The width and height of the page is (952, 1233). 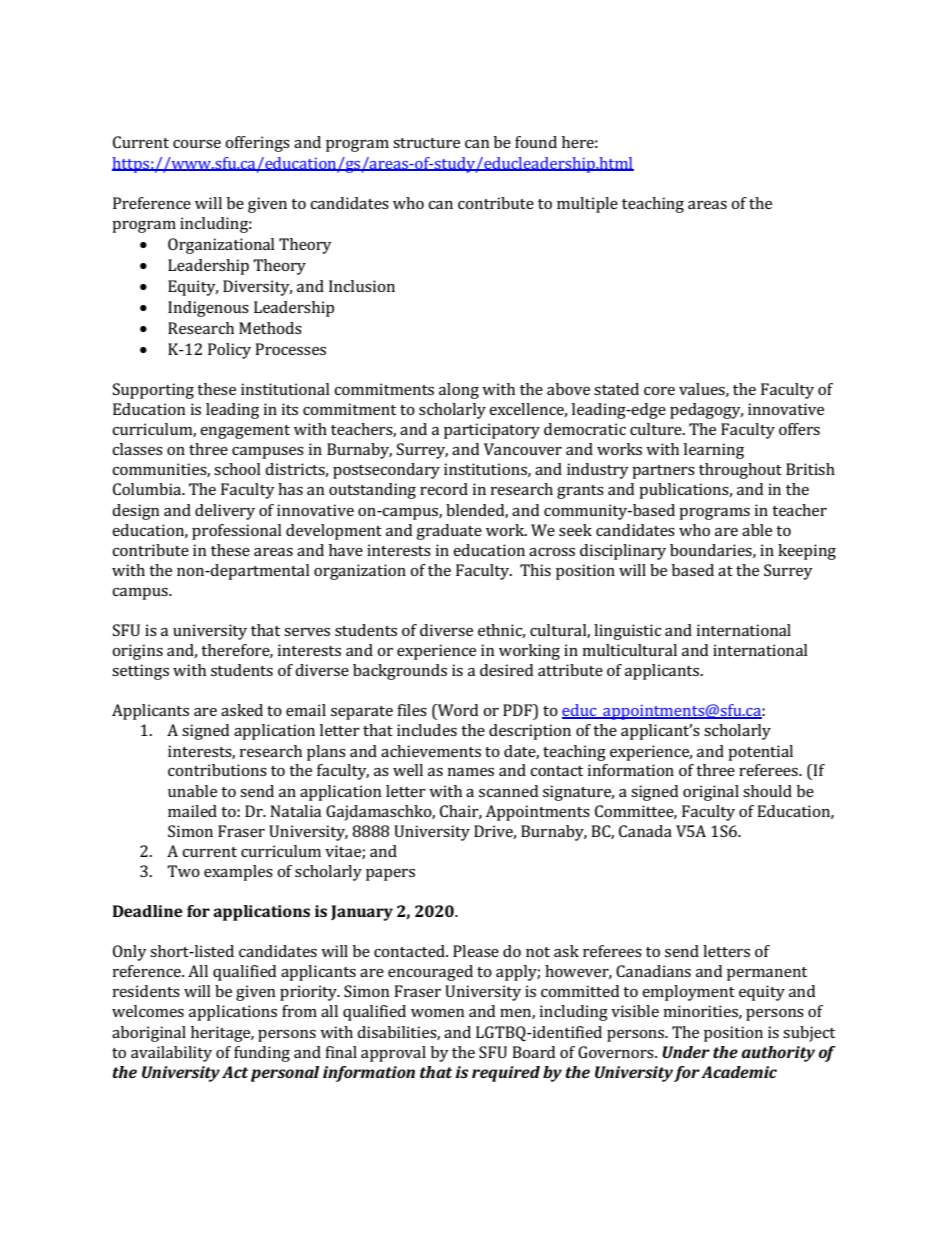 I want to click on availability, so click(x=171, y=1054).
